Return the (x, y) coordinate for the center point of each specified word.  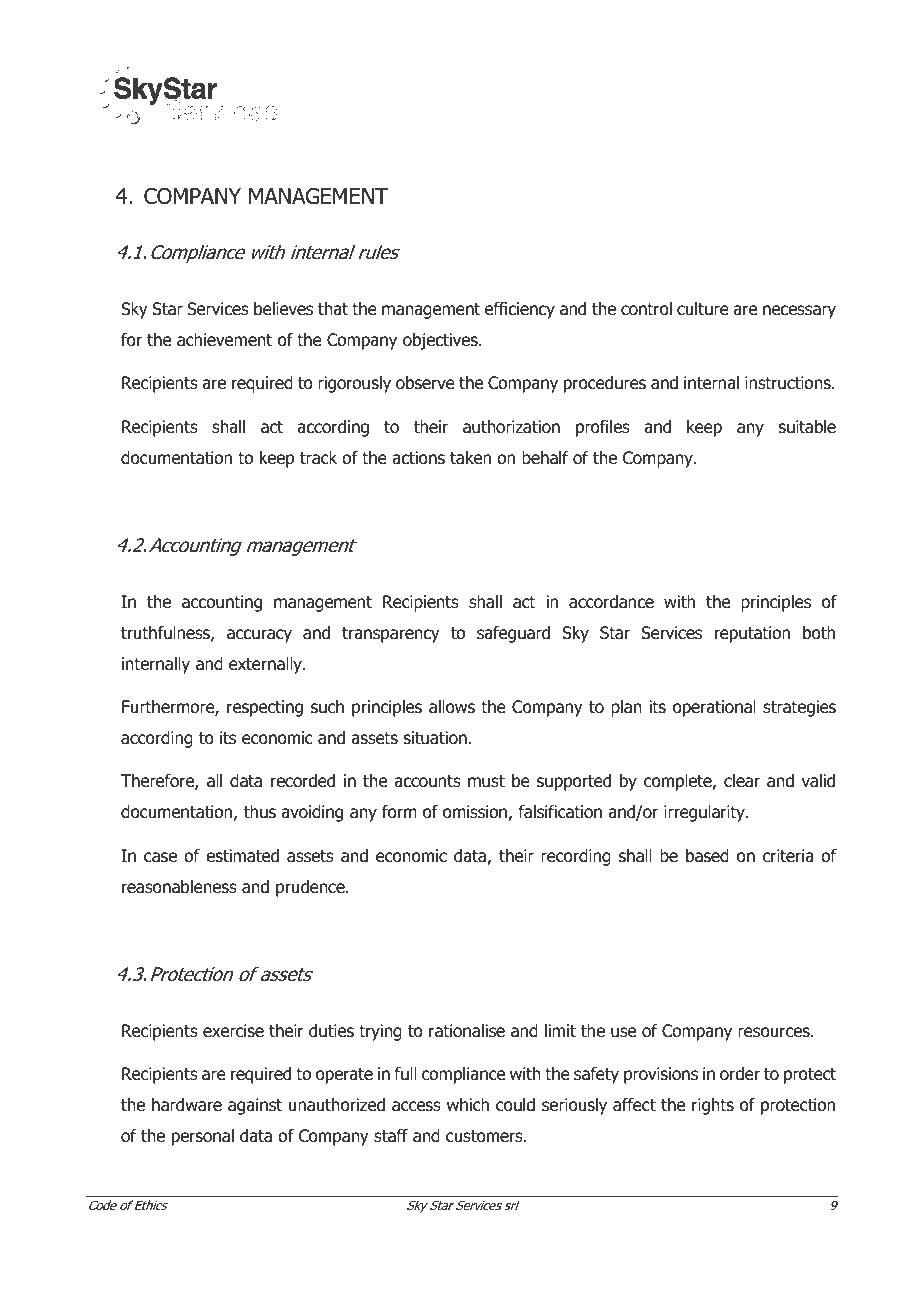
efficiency (520, 310)
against (255, 1106)
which (468, 1104)
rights (713, 1106)
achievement (224, 340)
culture (703, 309)
